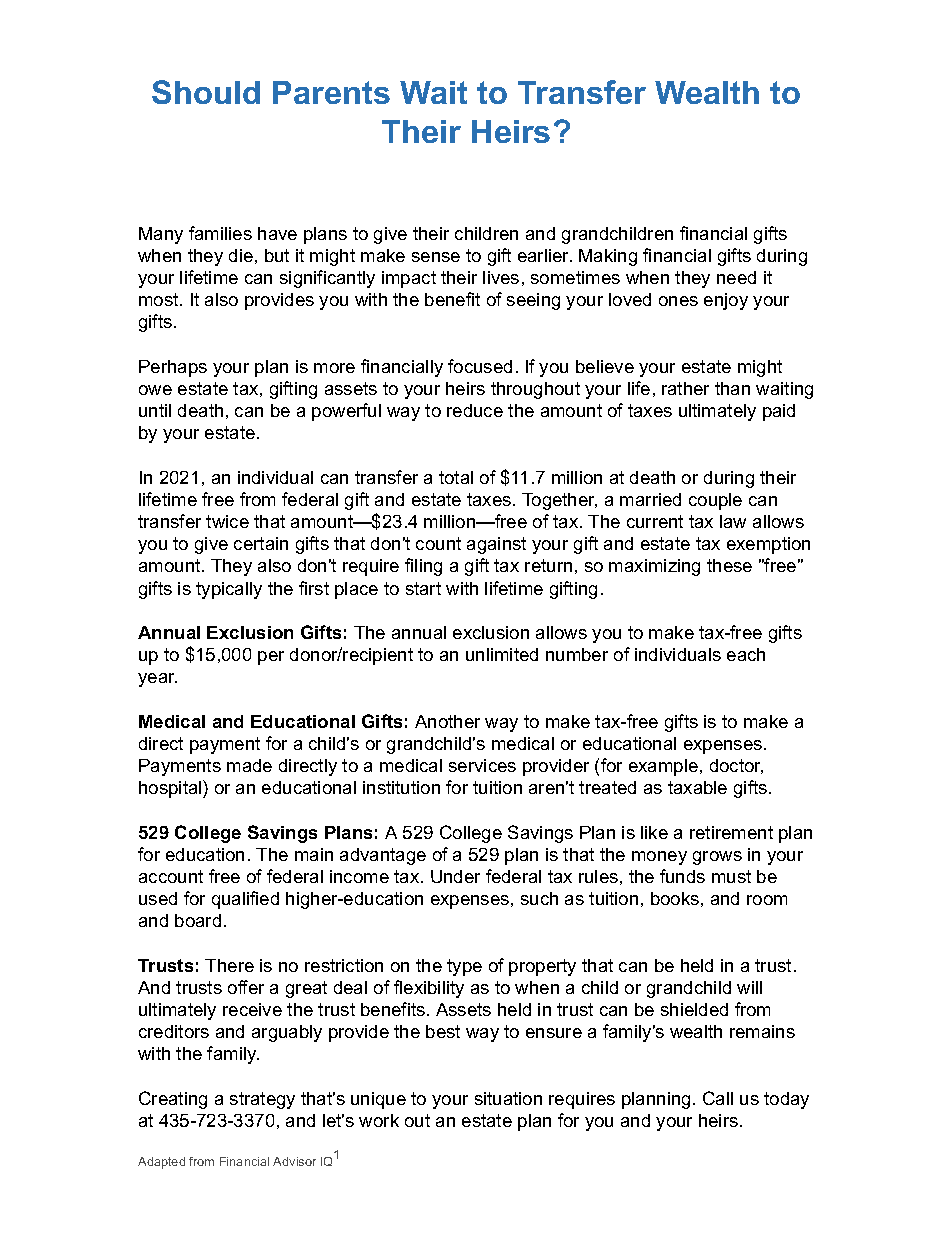 Image resolution: width=952 pixels, height=1233 pixels. I want to click on made, so click(249, 765).
